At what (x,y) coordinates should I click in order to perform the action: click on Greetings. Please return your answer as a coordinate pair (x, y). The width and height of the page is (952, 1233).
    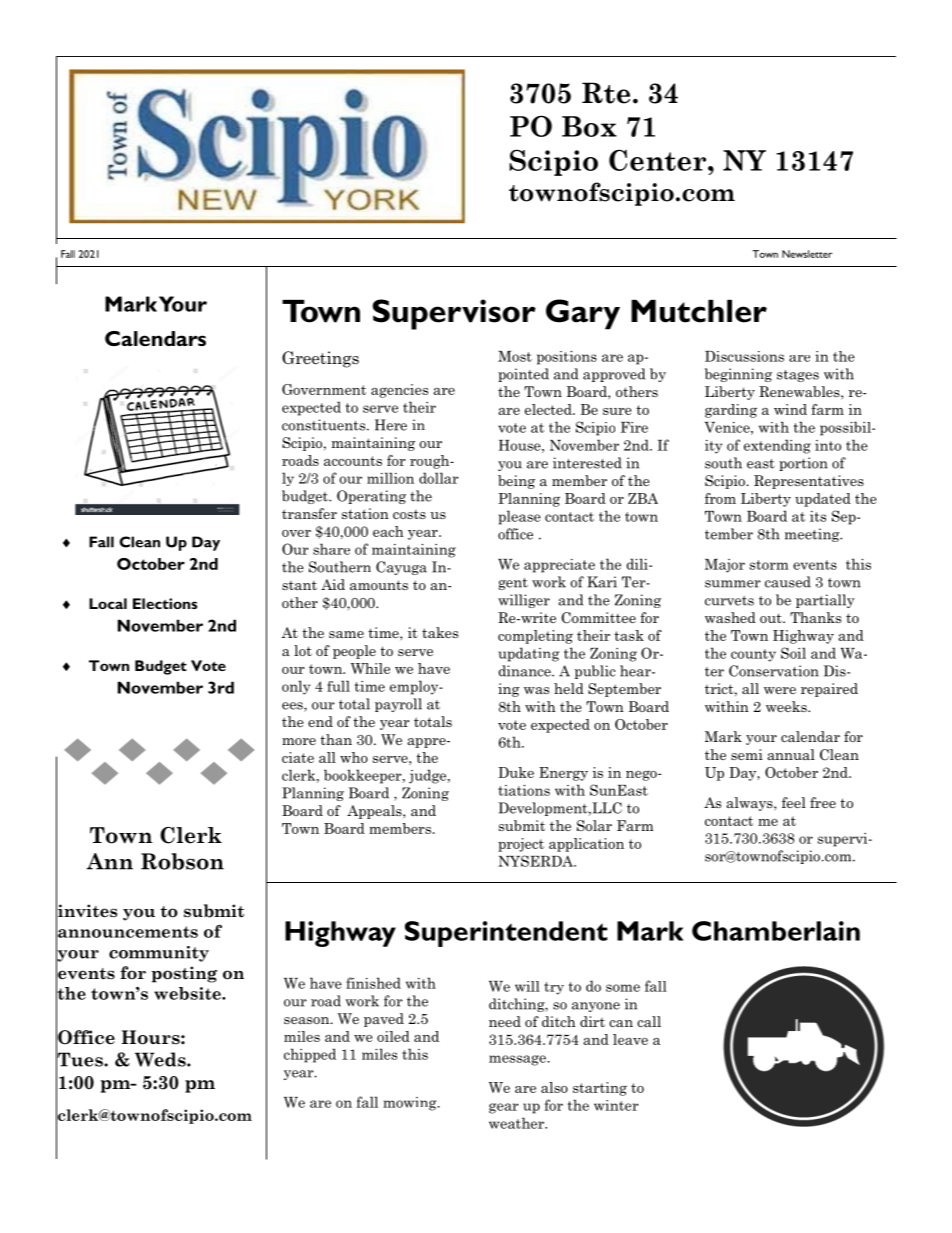
    Looking at the image, I should click on (320, 359).
